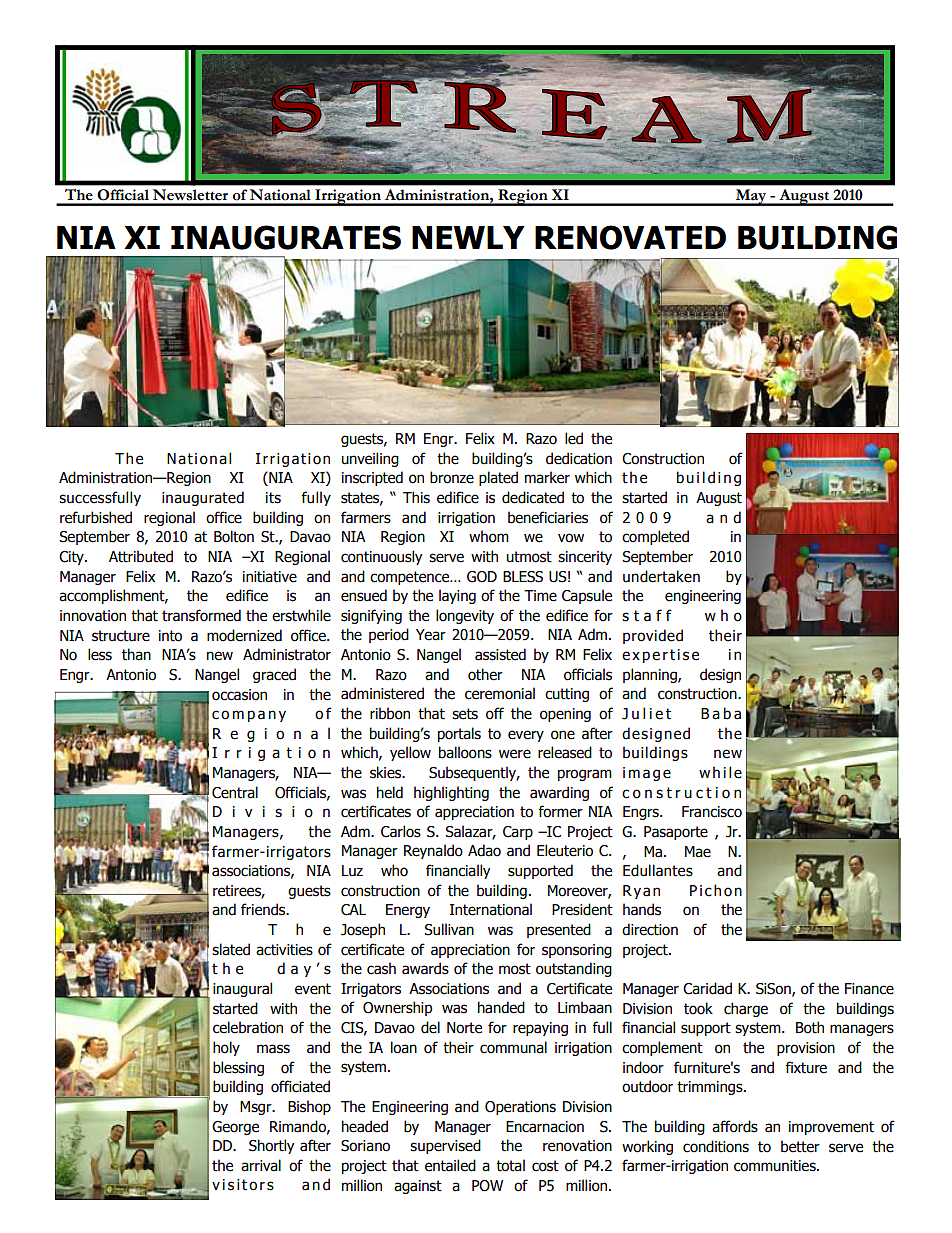 This document has width=952, height=1233. I want to click on Adao, so click(484, 850).
